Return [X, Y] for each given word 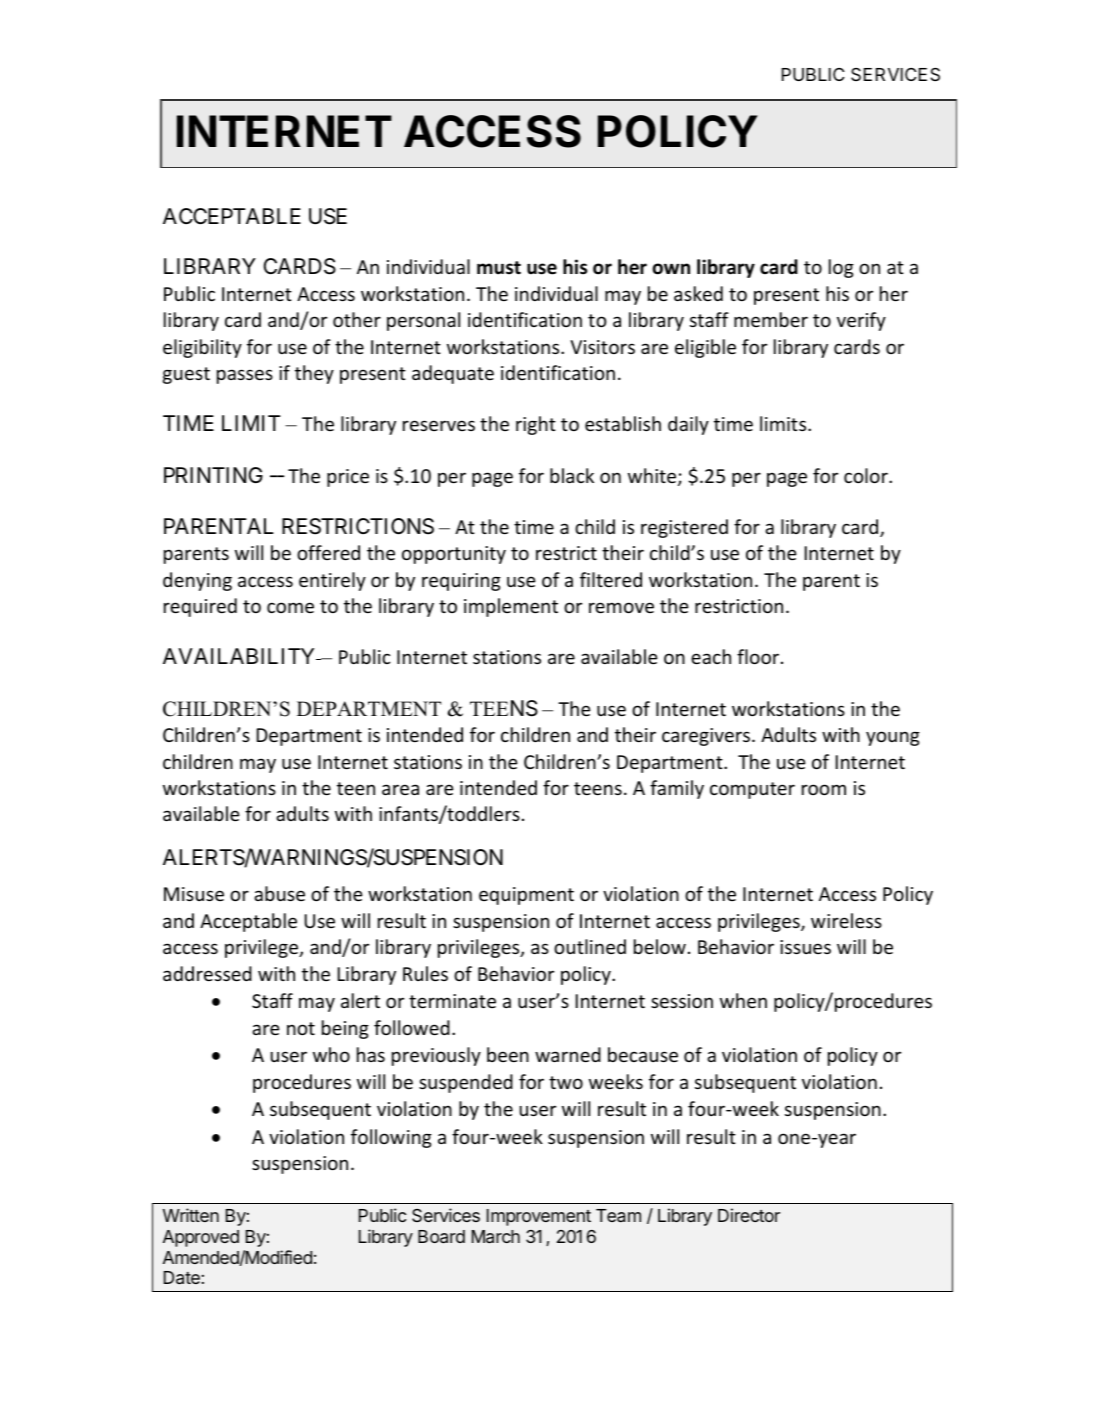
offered [328, 552]
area [400, 789]
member [771, 319]
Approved [201, 1238]
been [508, 1054]
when [743, 1000]
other [357, 319]
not [301, 1028]
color [867, 475]
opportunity [454, 555]
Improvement [539, 1217]
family [677, 789]
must [499, 268]
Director [749, 1215]
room [824, 789]
